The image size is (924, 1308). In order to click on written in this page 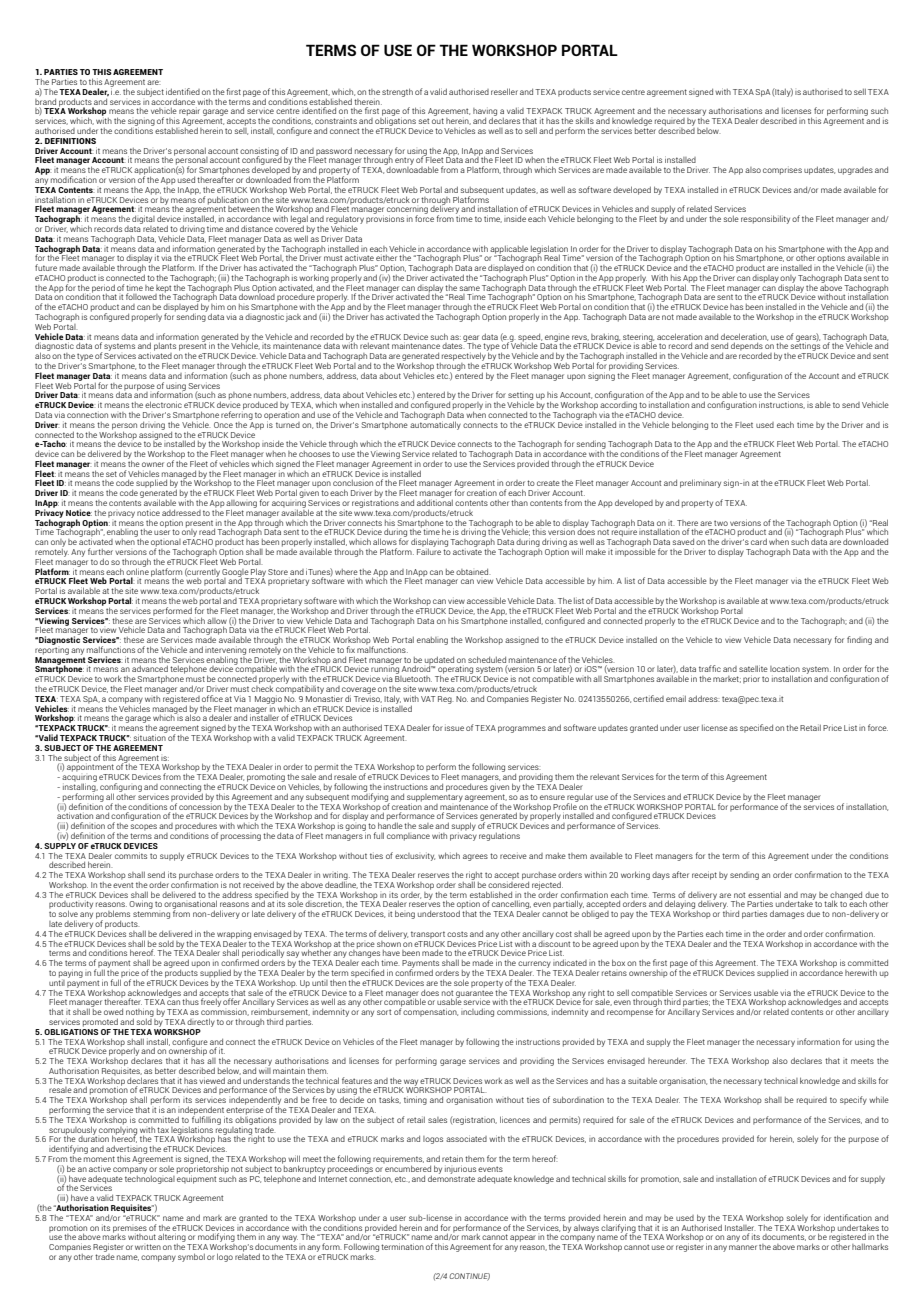, I will do `click(148, 1247)`.
